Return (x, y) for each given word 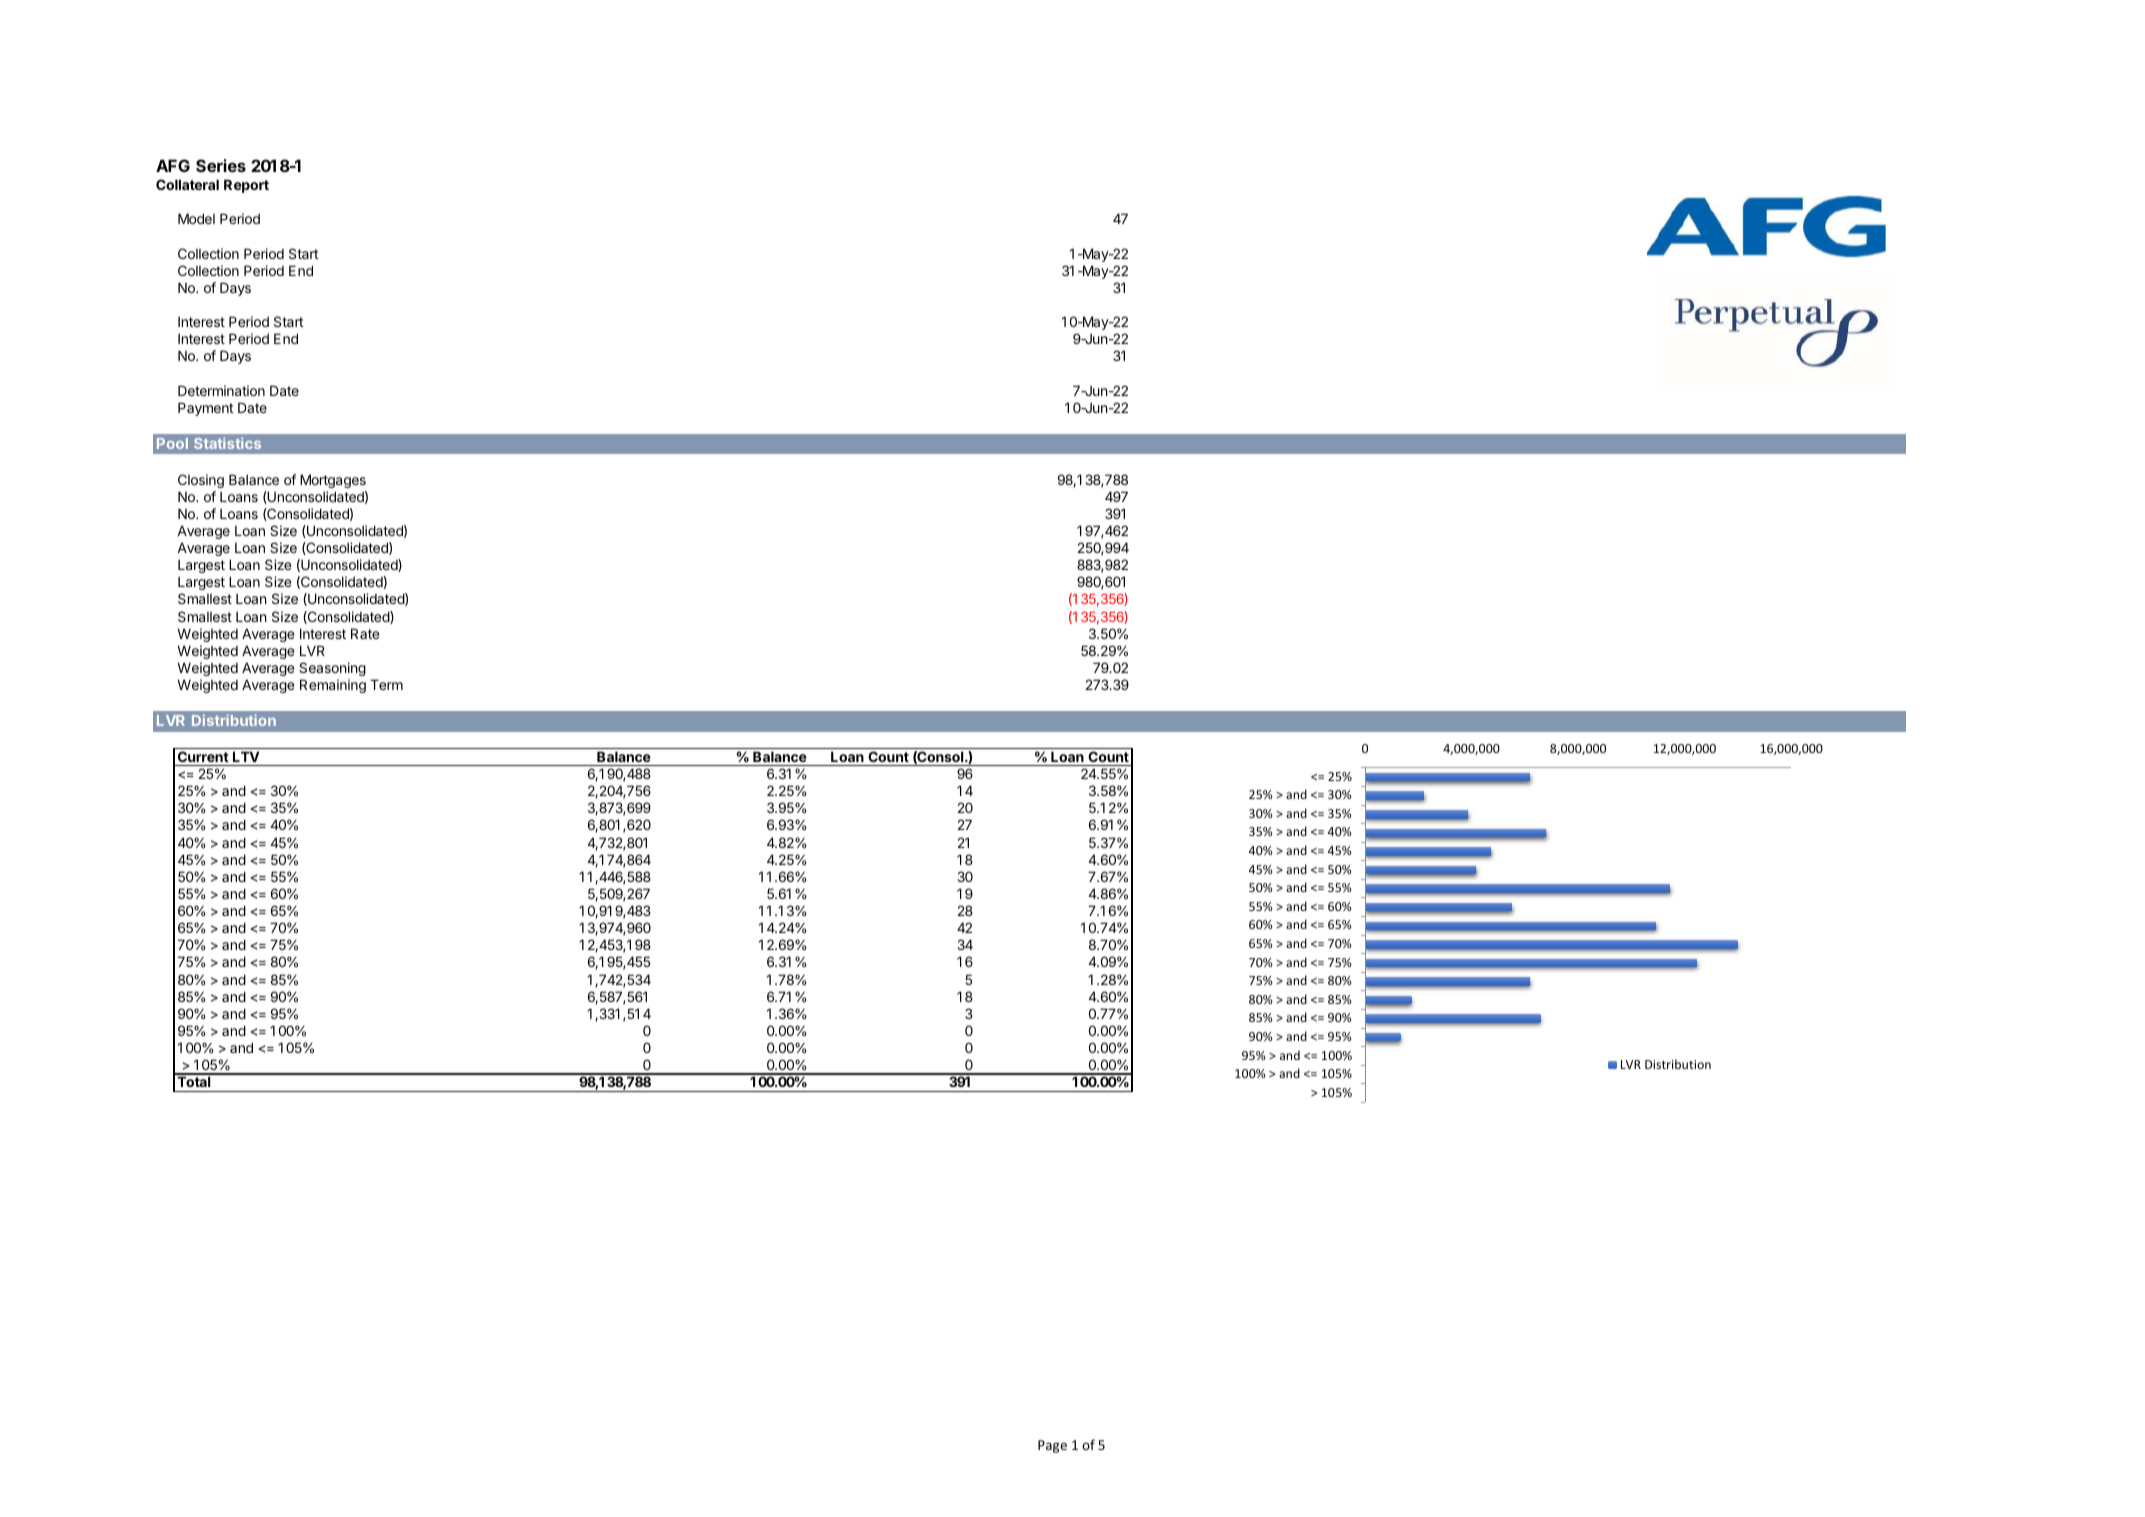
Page (1052, 1446)
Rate (365, 633)
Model (196, 218)
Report (246, 186)
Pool (172, 443)
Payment (206, 409)
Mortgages (333, 481)
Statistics (227, 443)
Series (221, 165)
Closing (201, 481)
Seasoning (332, 669)
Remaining (333, 686)
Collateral (187, 184)
